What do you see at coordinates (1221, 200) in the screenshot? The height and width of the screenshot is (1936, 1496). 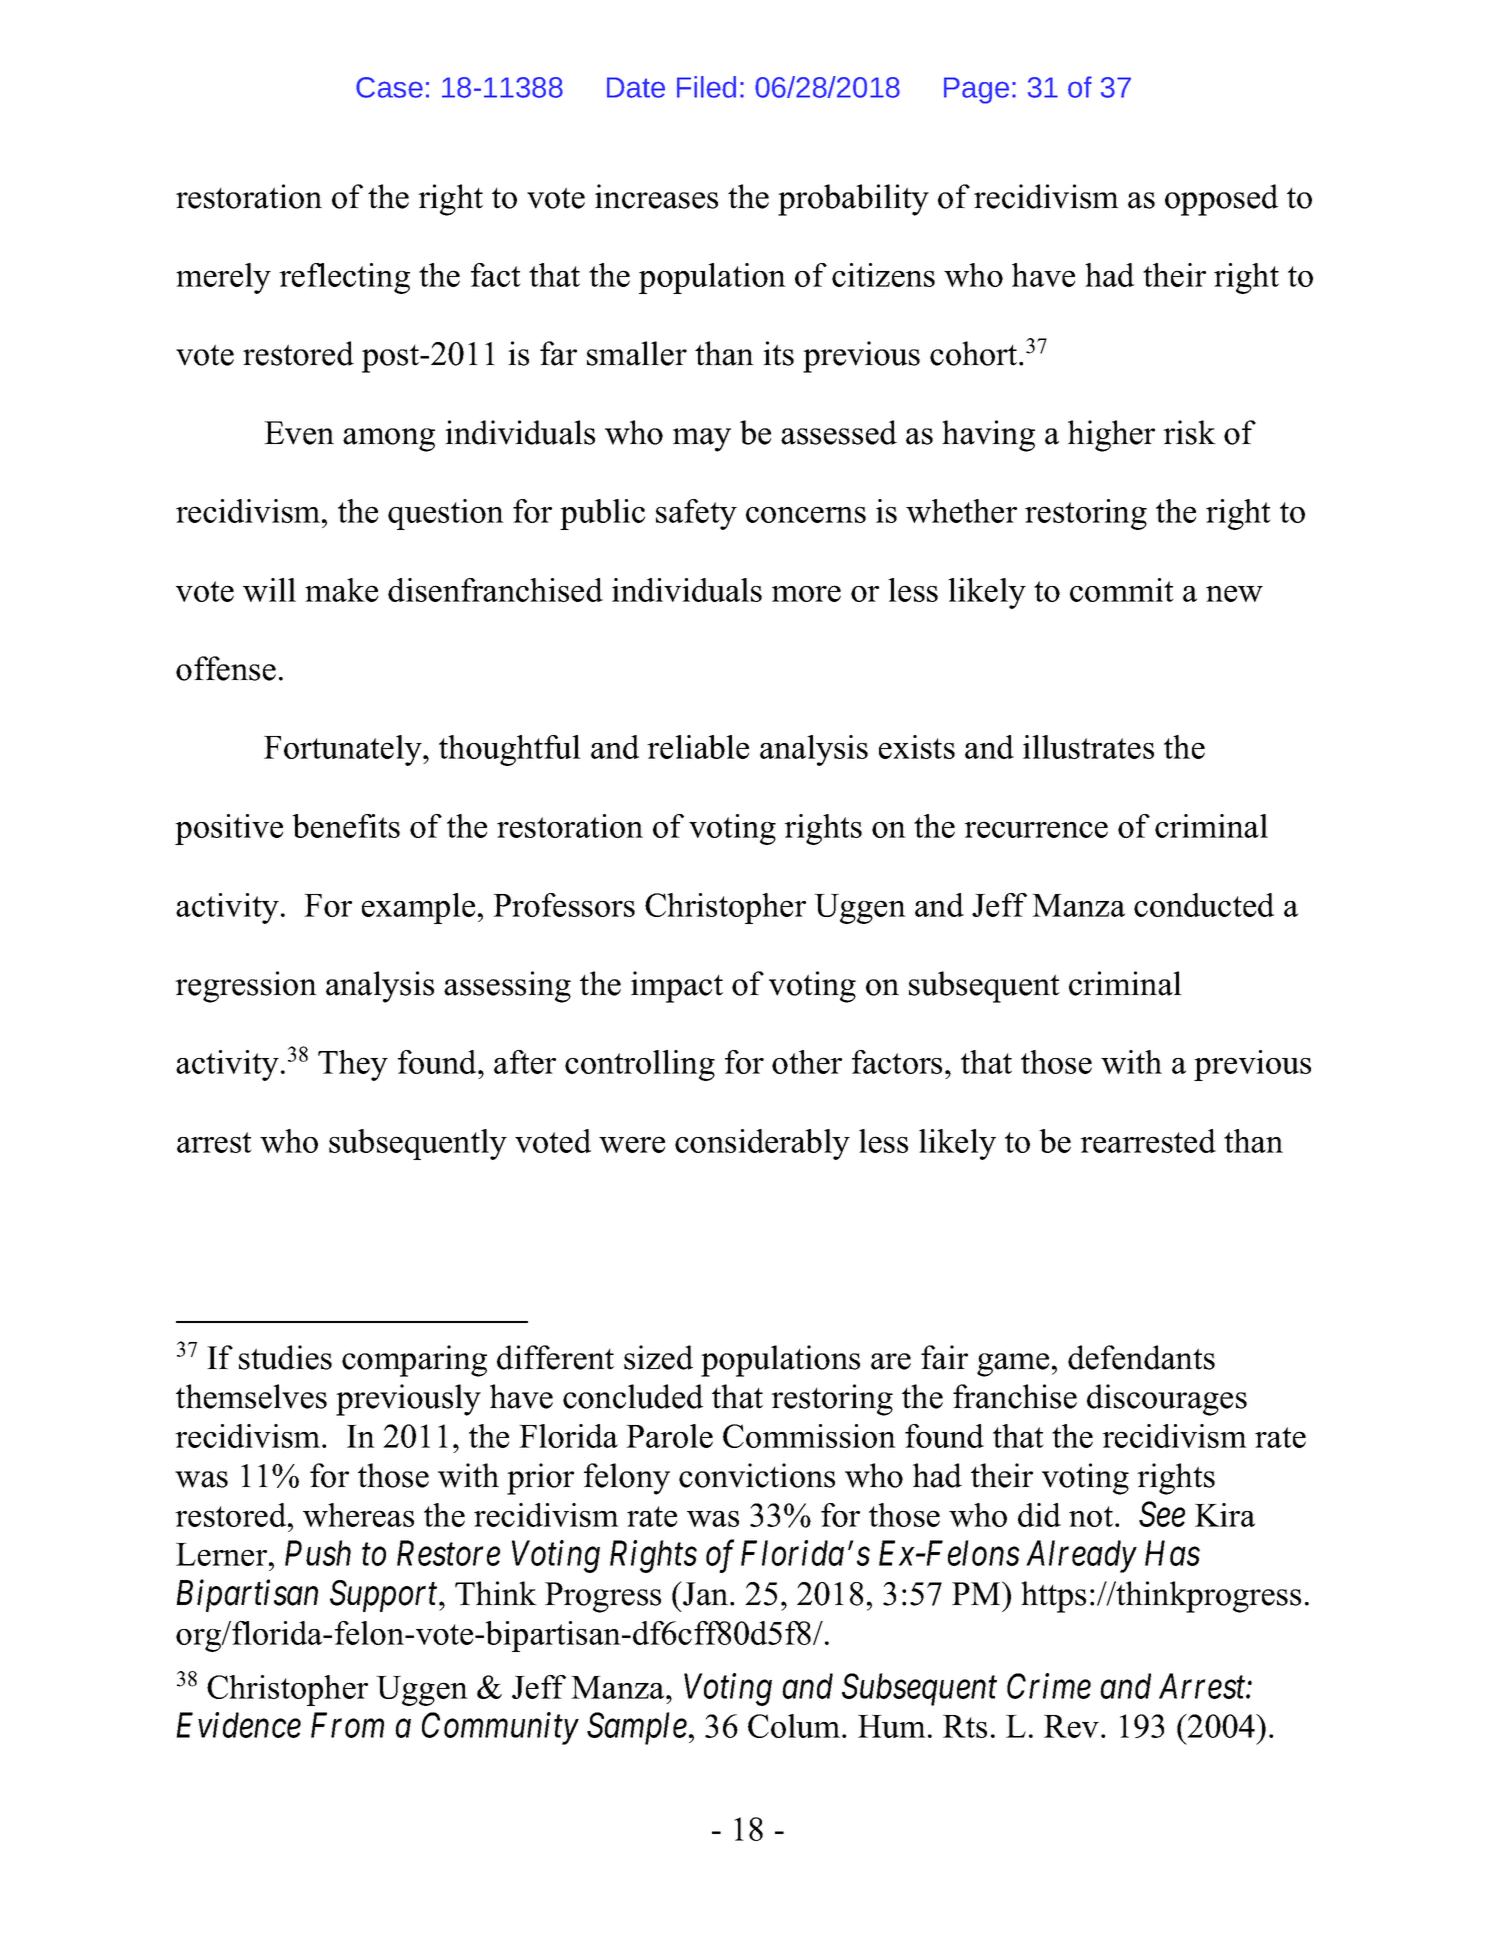 I see `opposed` at bounding box center [1221, 200].
